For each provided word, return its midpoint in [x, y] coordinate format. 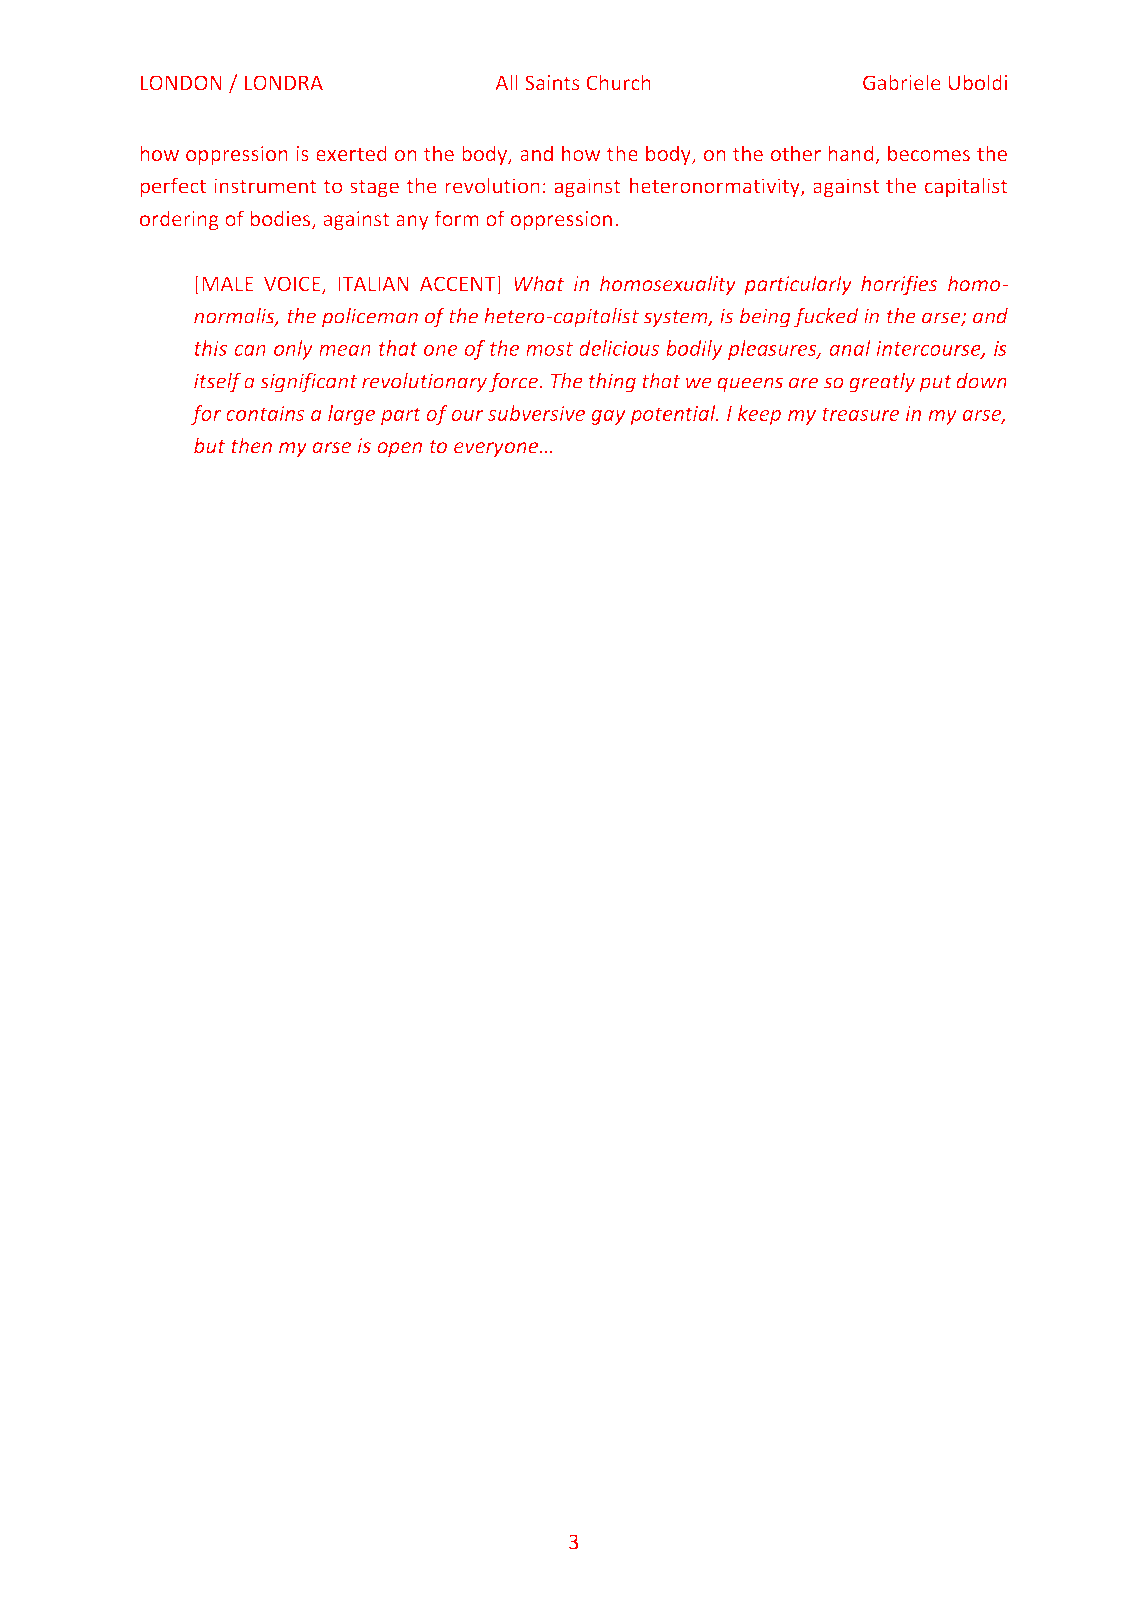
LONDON [181, 83]
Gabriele [902, 82]
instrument [265, 186]
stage [374, 188]
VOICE [293, 285]
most [549, 349]
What [539, 283]
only [293, 350]
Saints [552, 83]
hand [852, 154]
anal [850, 348]
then [251, 445]
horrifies [899, 285]
